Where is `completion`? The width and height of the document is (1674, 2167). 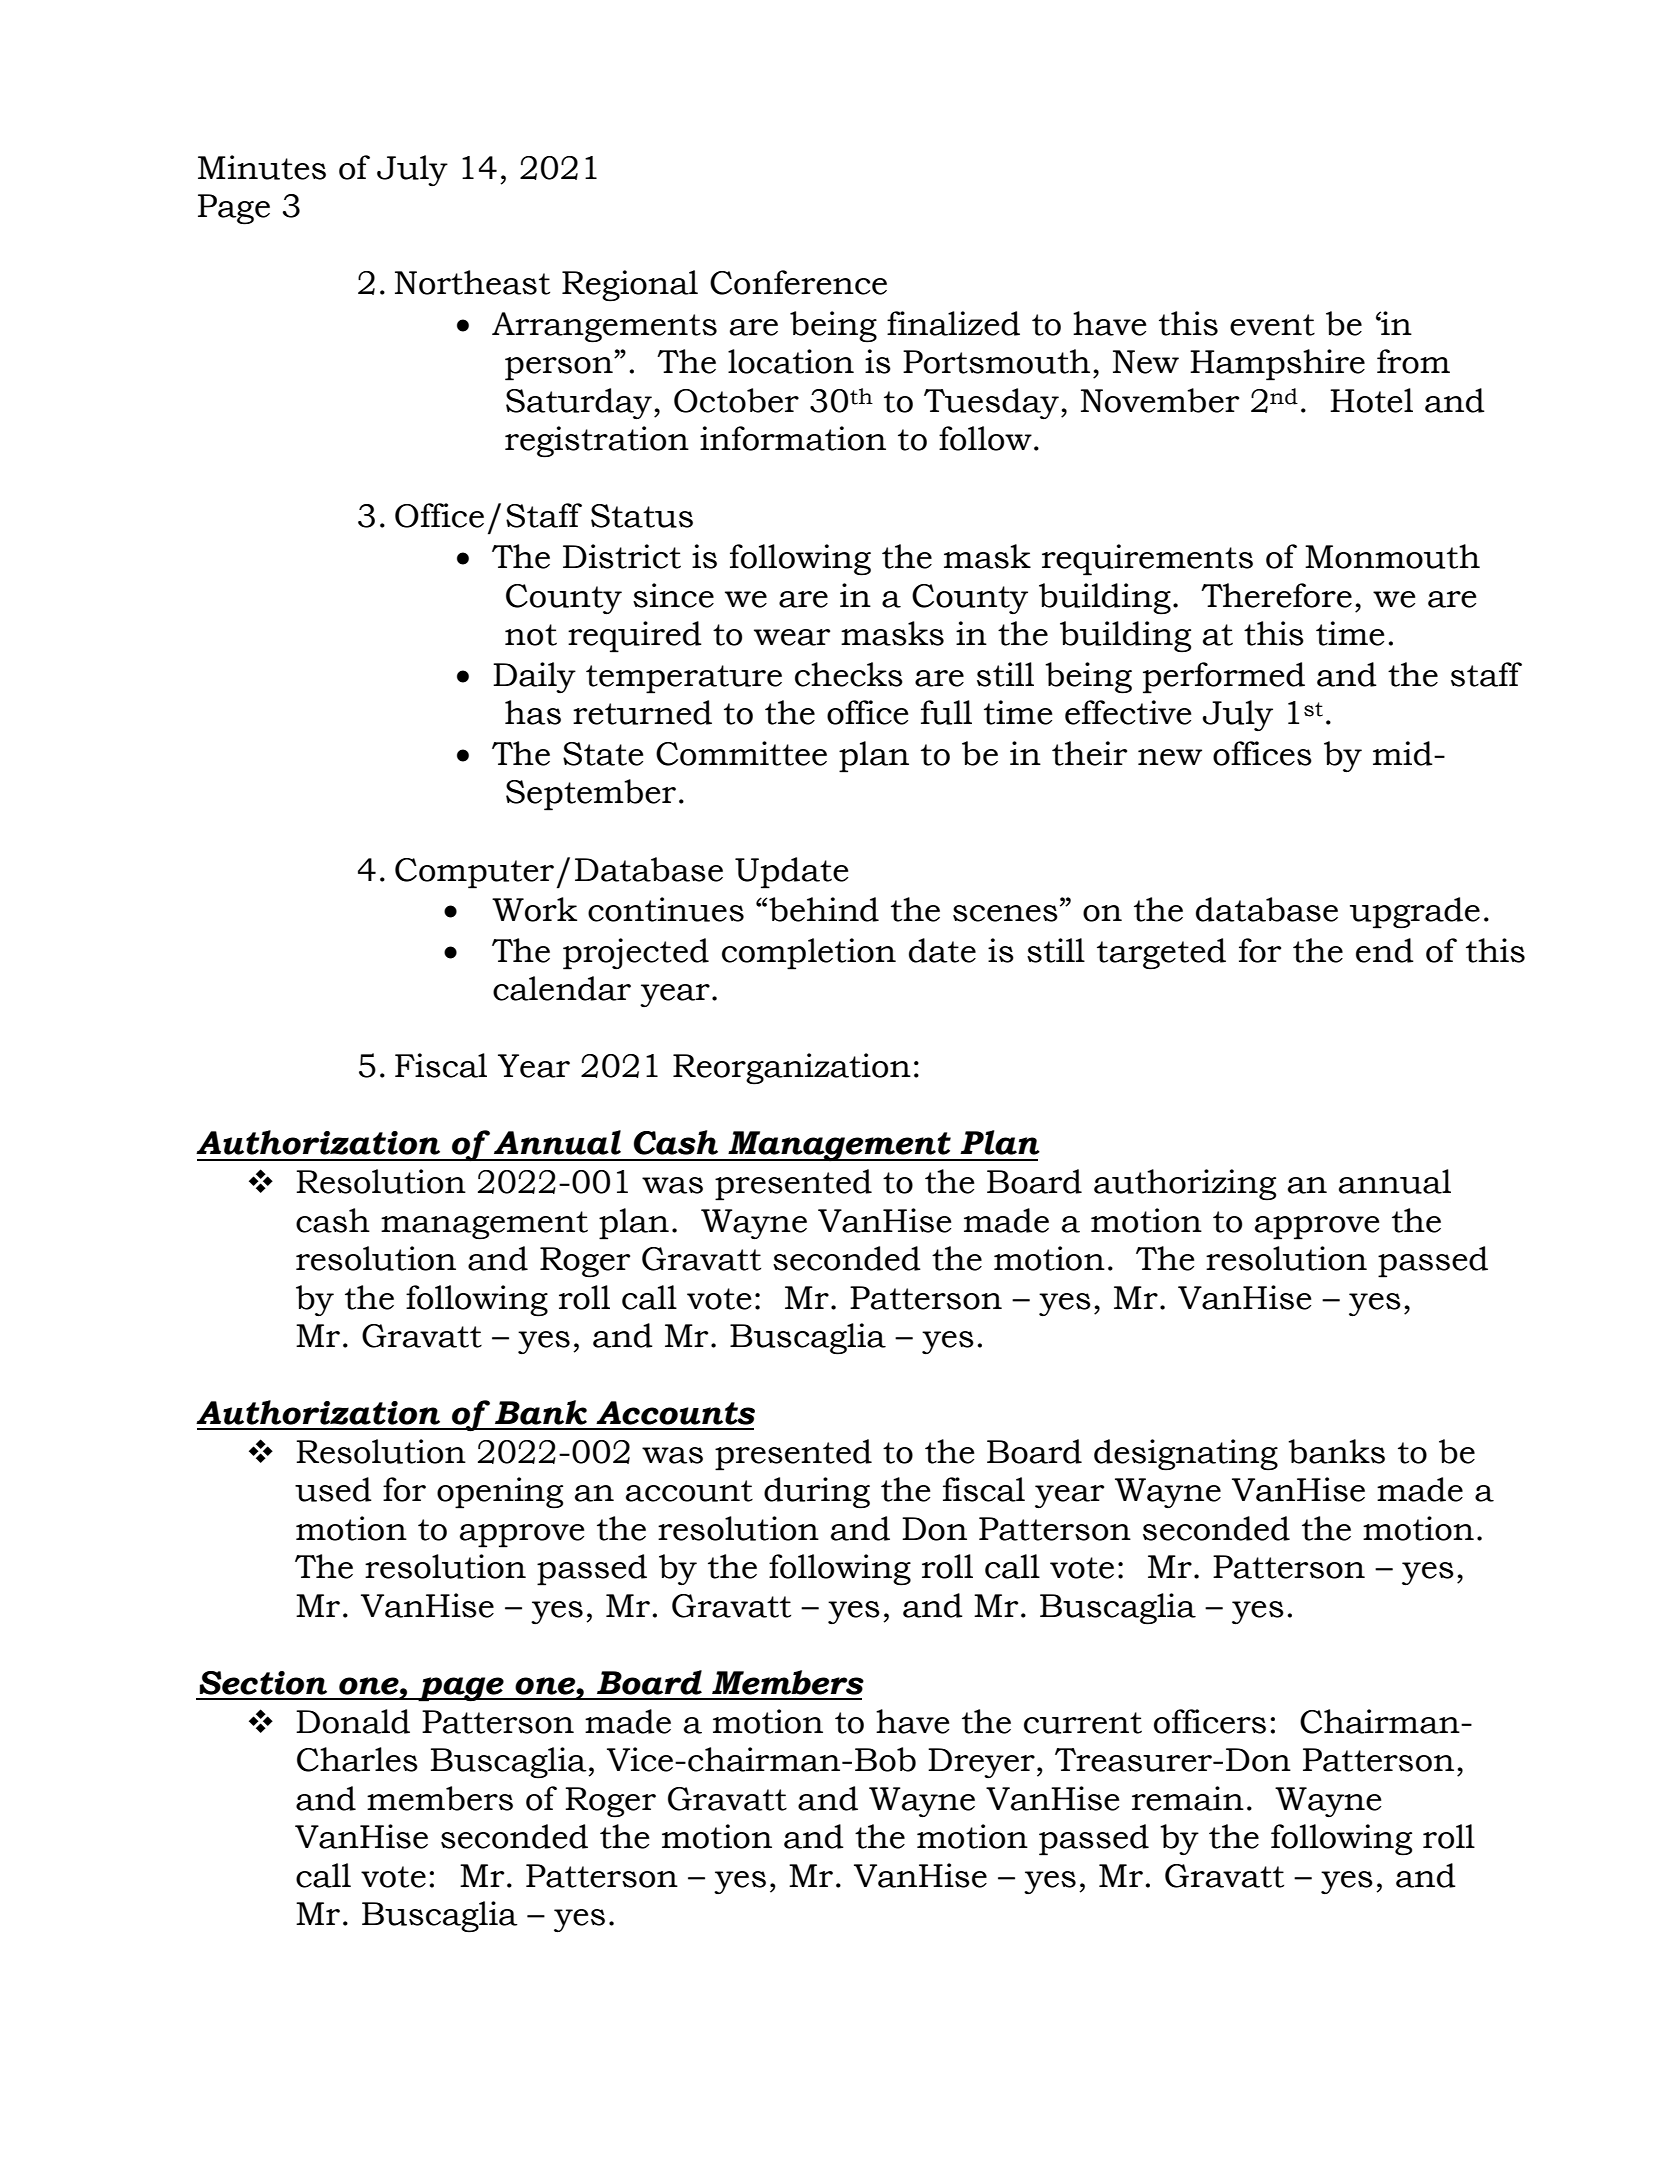 completion is located at coordinates (809, 954).
